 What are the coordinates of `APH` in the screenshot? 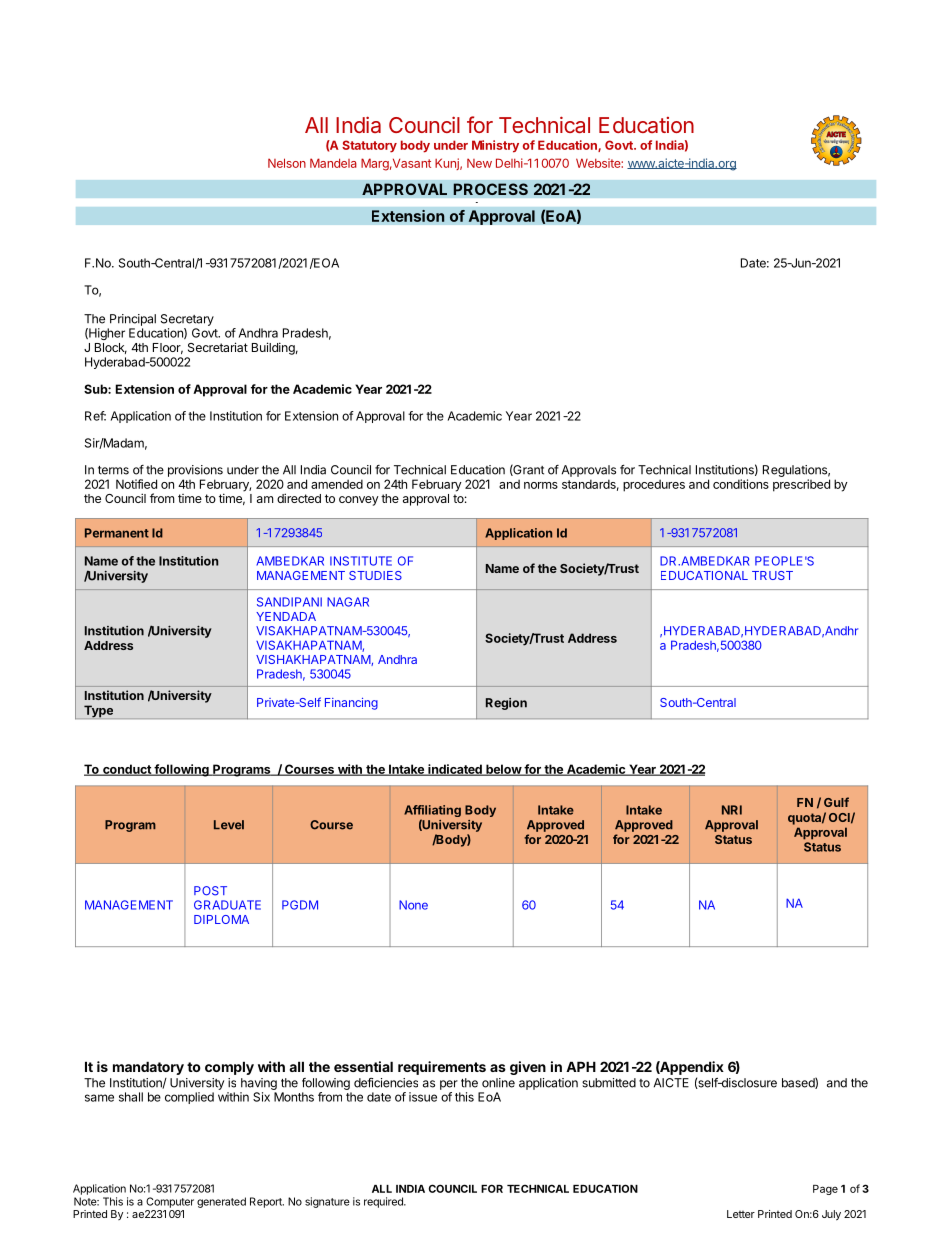 It's located at (581, 1066).
